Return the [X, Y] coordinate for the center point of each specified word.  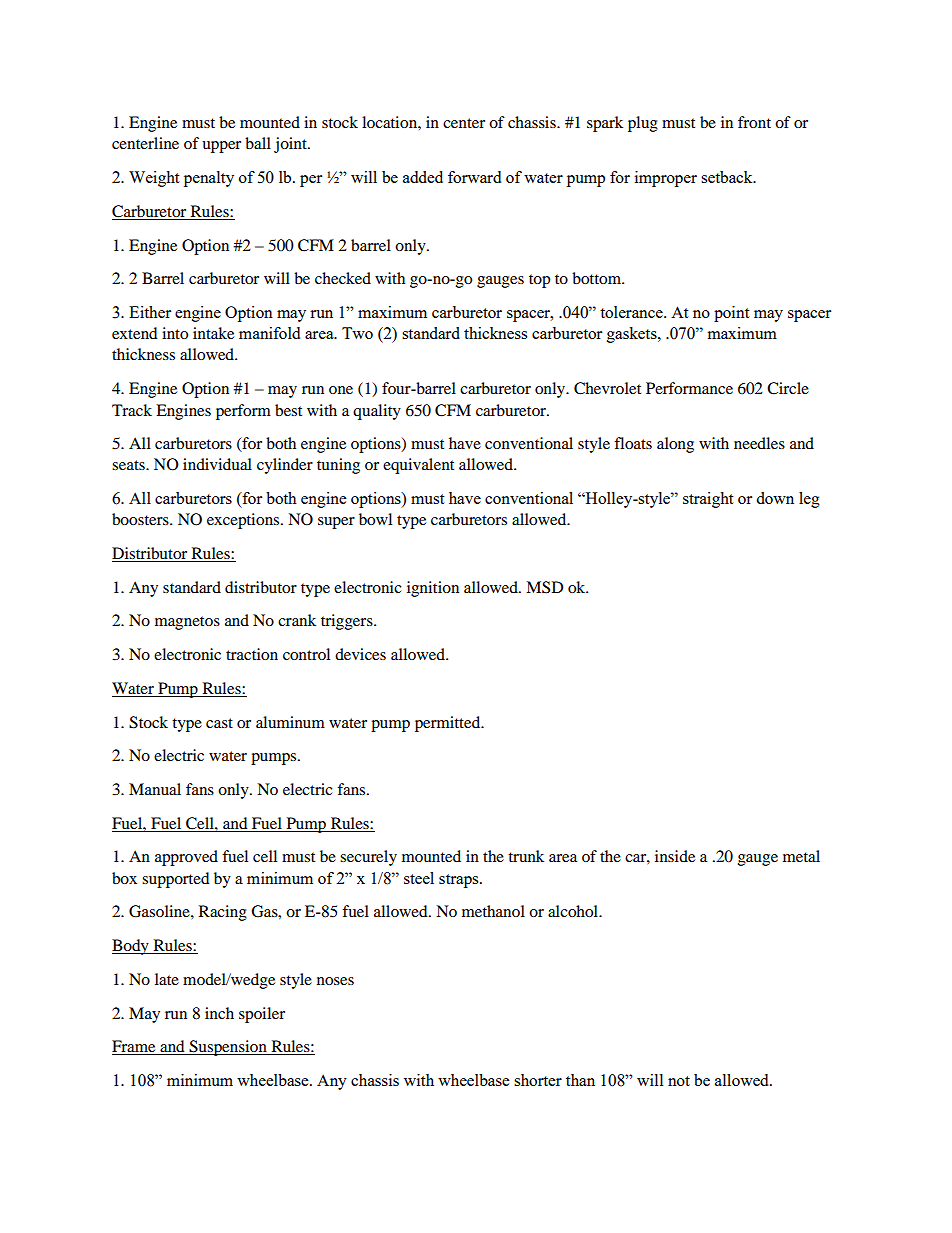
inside [675, 856]
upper [221, 147]
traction [252, 654]
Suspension [228, 1048]
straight [708, 500]
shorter [538, 1080]
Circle [788, 388]
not [679, 1081]
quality [377, 412]
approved [186, 858]
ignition [433, 589]
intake [213, 333]
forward [474, 177]
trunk [526, 856]
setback [728, 177]
